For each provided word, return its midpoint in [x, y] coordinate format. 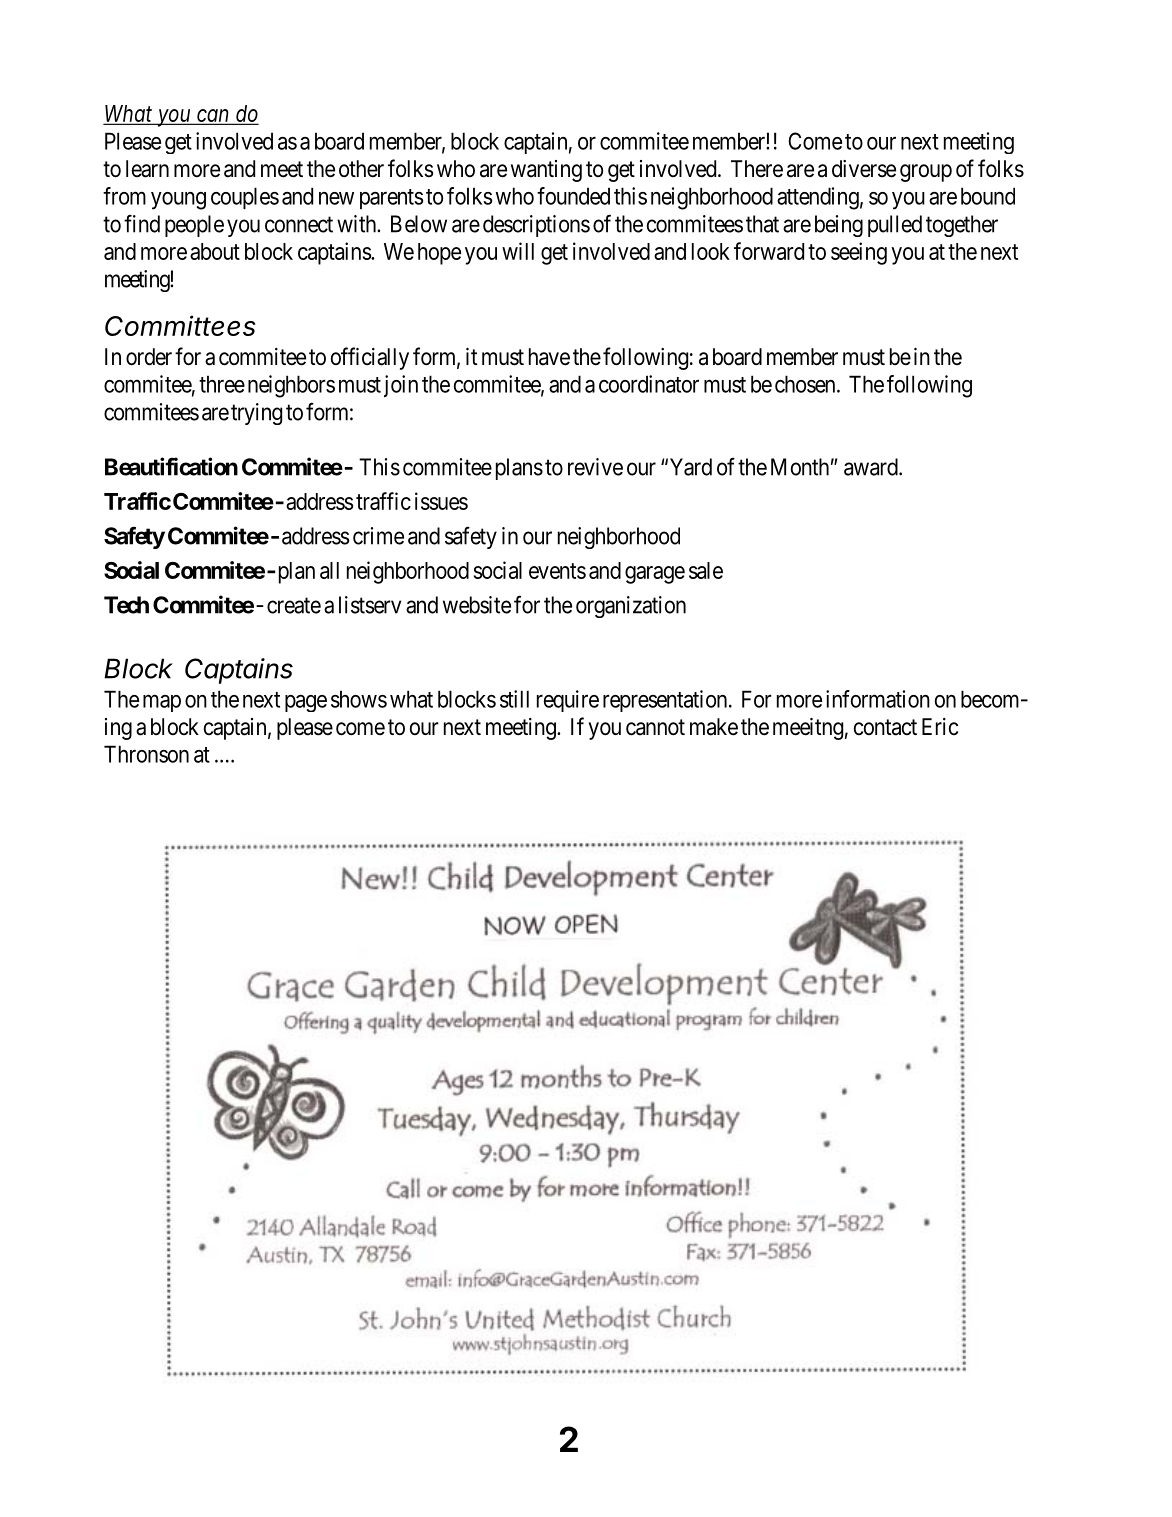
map [162, 703]
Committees [180, 325]
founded [573, 196]
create [294, 605]
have [549, 357]
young [178, 201]
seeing [859, 253]
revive [595, 467]
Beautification [171, 466]
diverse [864, 169]
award [872, 467]
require [568, 701]
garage [655, 575]
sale [706, 570]
